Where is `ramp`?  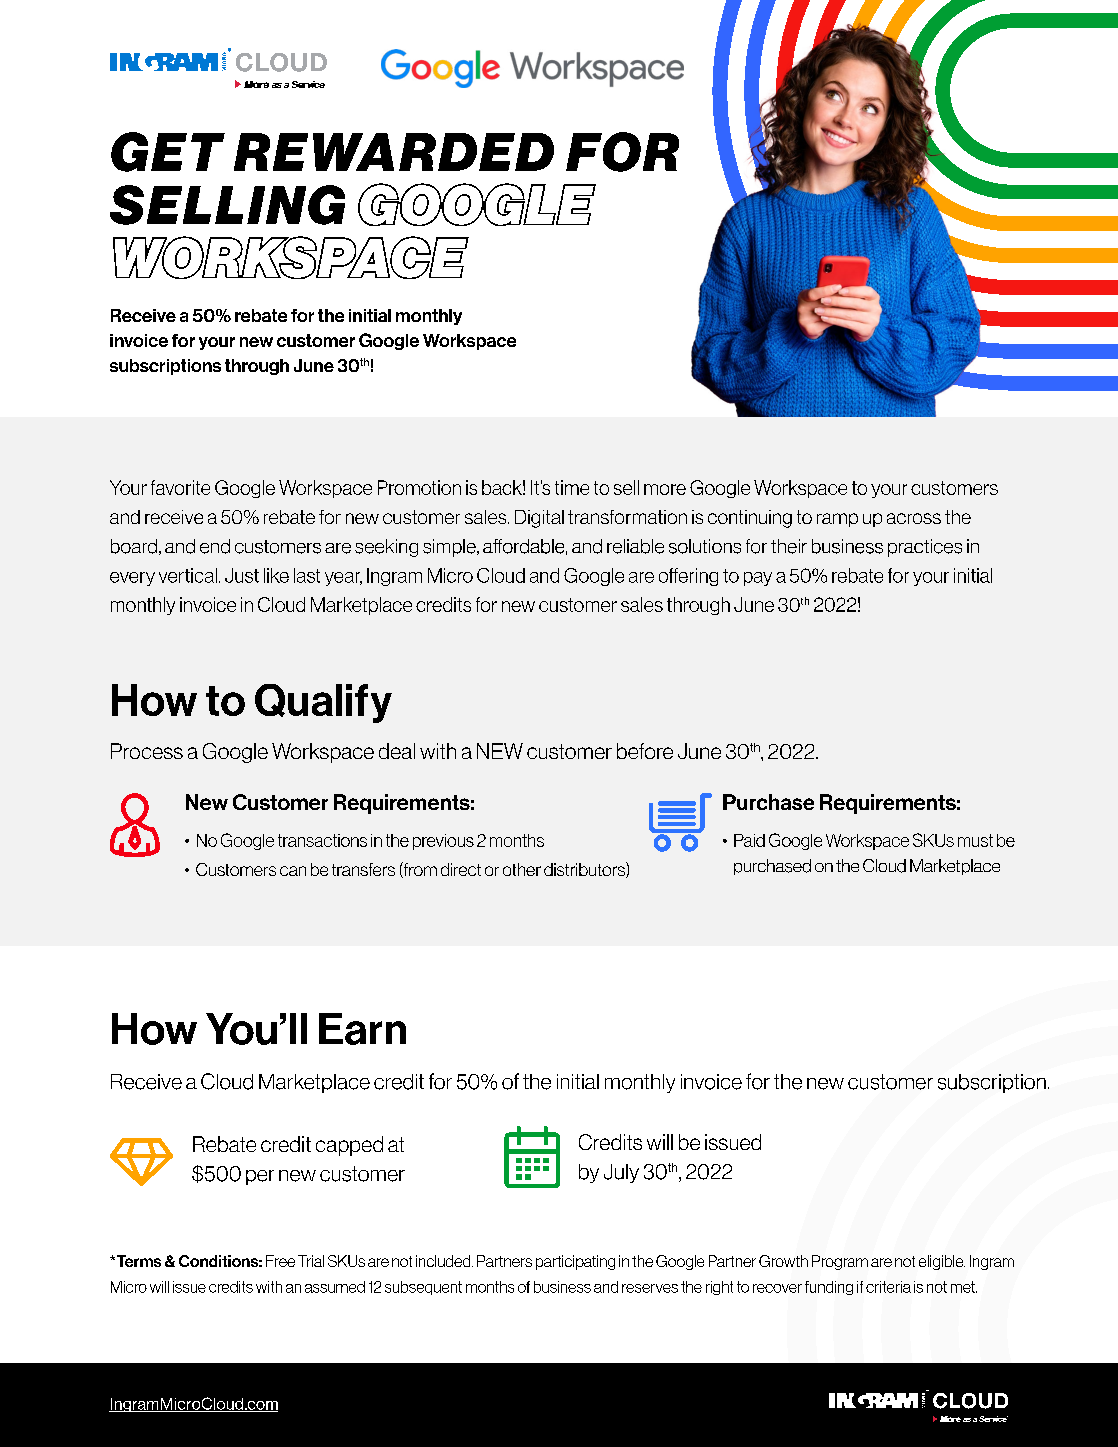
ramp is located at coordinates (837, 520).
